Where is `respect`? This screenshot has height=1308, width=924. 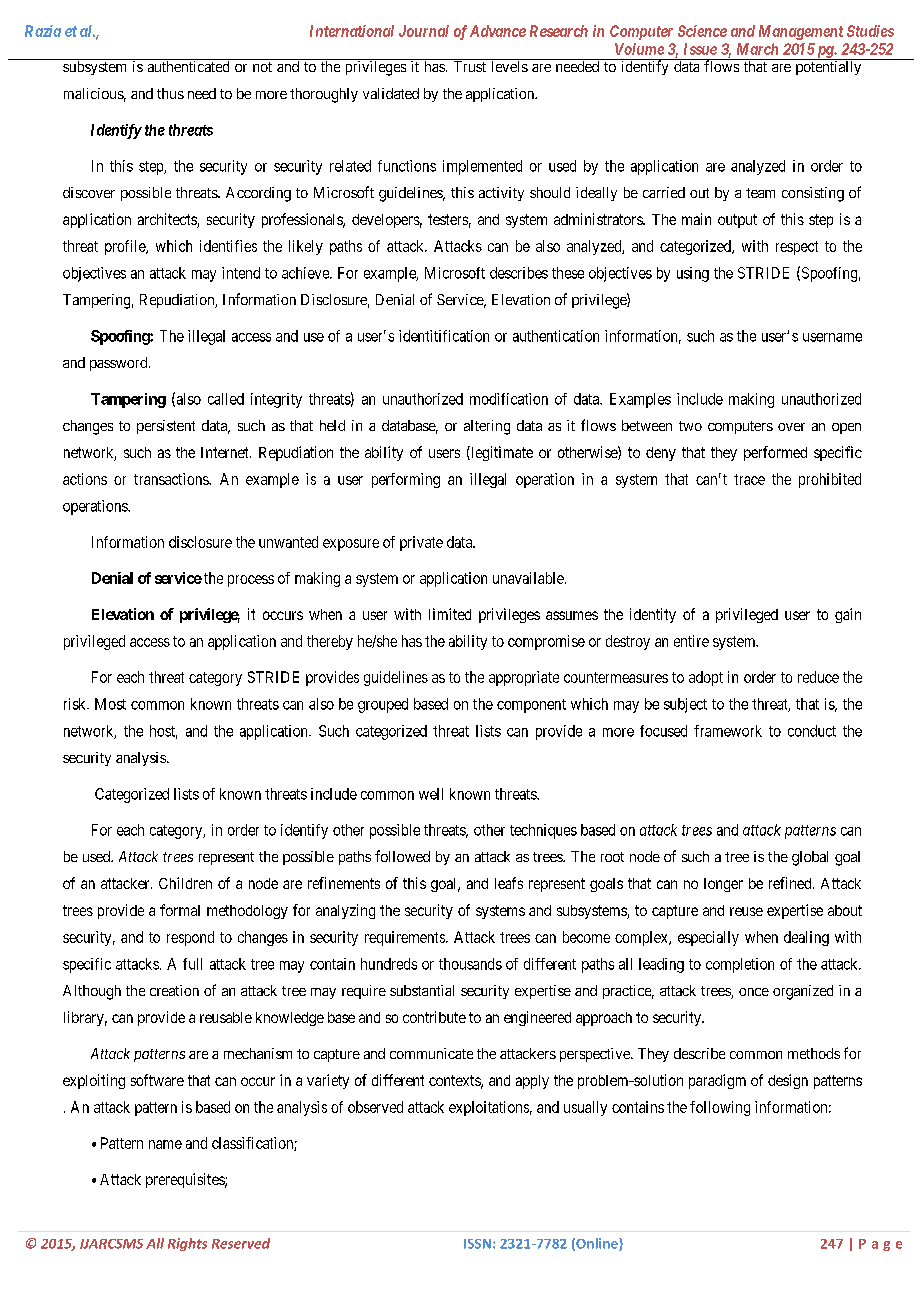
respect is located at coordinates (797, 248).
